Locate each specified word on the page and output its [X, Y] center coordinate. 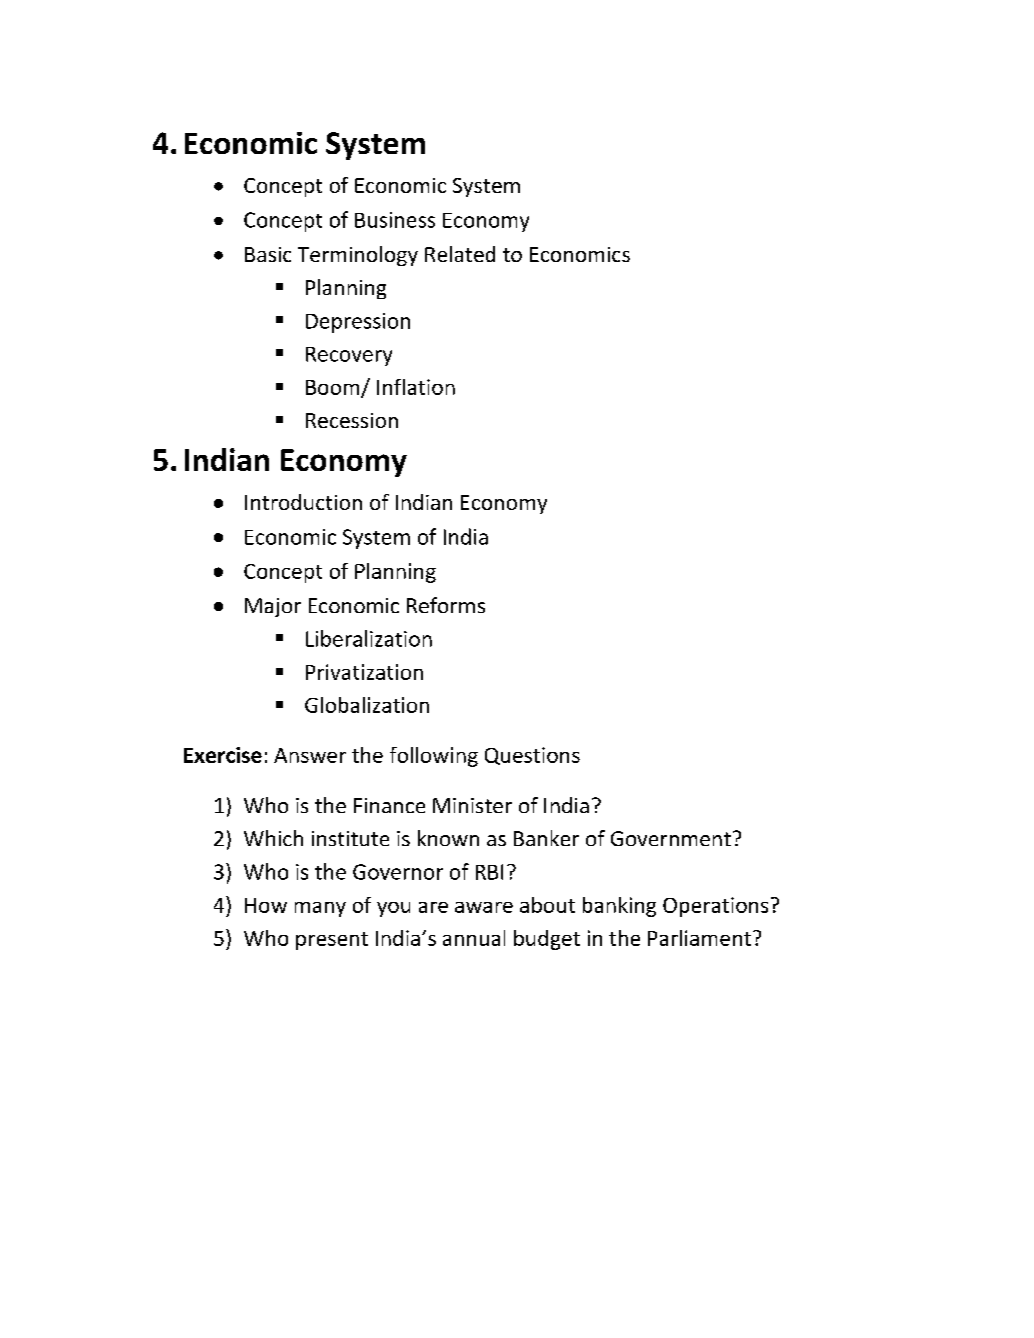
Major [273, 607]
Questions [532, 756]
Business [395, 220]
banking [619, 907]
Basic [268, 254]
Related [460, 254]
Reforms [446, 605]
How [266, 905]
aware [484, 907]
